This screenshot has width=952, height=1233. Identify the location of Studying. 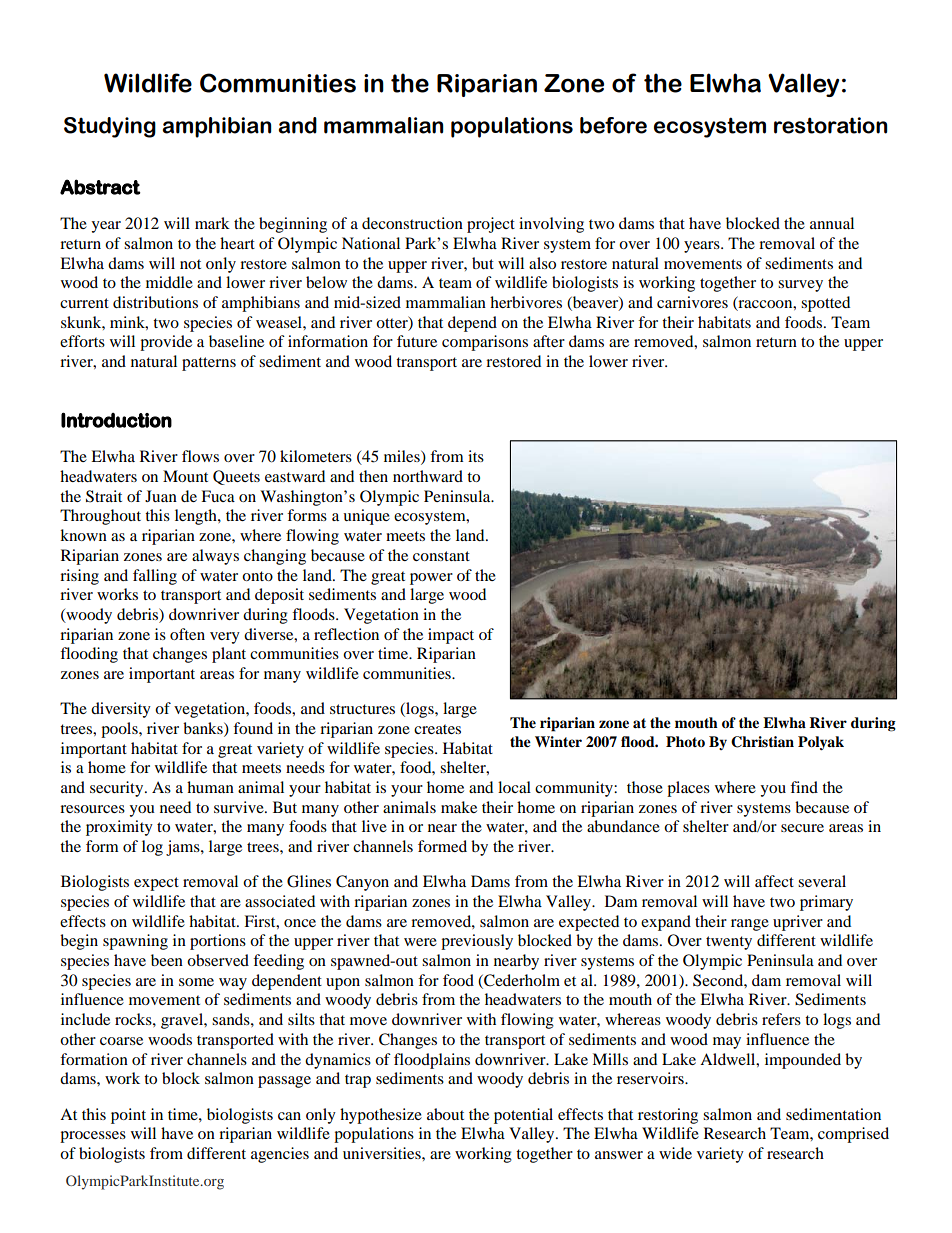
(110, 127).
